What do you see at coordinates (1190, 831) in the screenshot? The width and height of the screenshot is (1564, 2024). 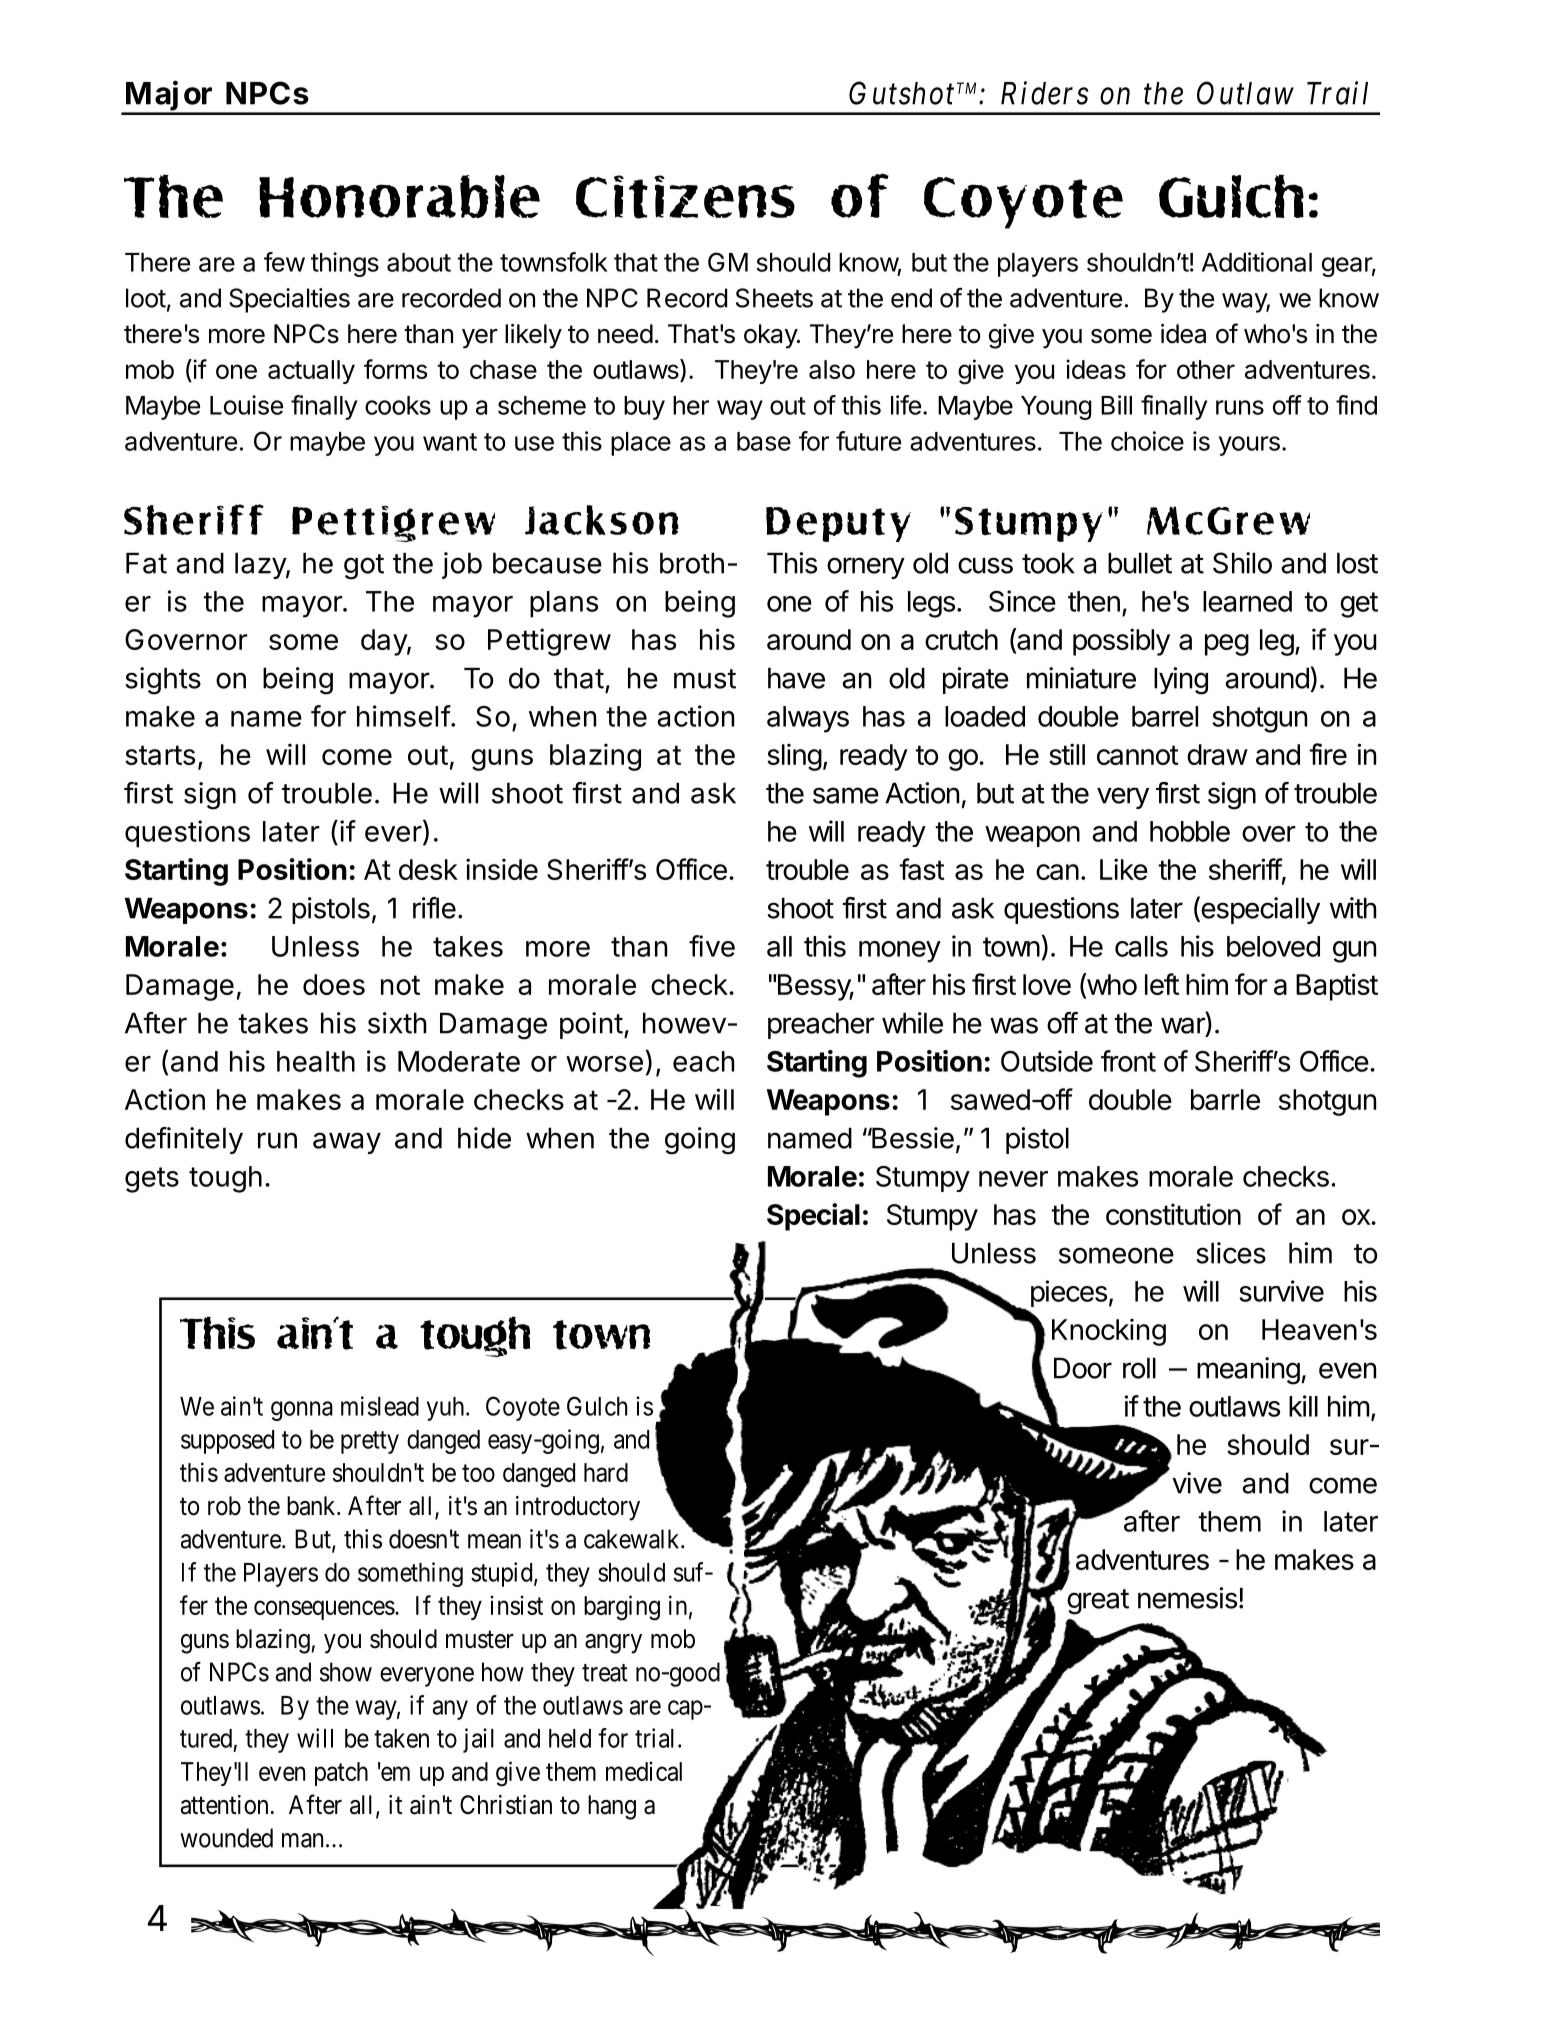 I see `hobble` at bounding box center [1190, 831].
